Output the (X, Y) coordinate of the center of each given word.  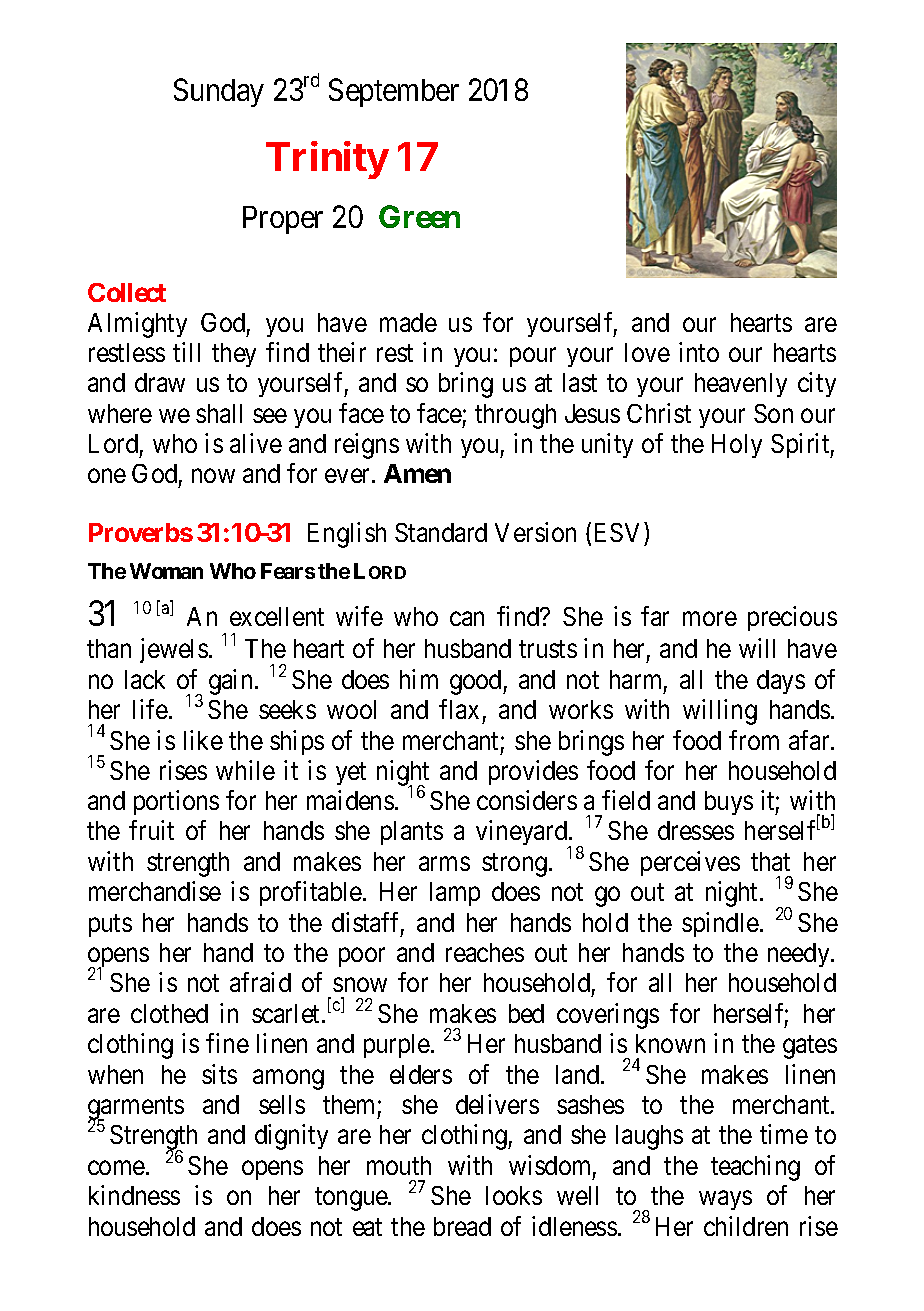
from (754, 740)
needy (800, 955)
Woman (166, 571)
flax (459, 709)
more (710, 619)
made (408, 322)
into (699, 352)
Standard (441, 532)
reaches (485, 952)
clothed (169, 1013)
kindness (134, 1195)
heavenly (741, 385)
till (186, 352)
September (394, 92)
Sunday (219, 92)
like (203, 740)
